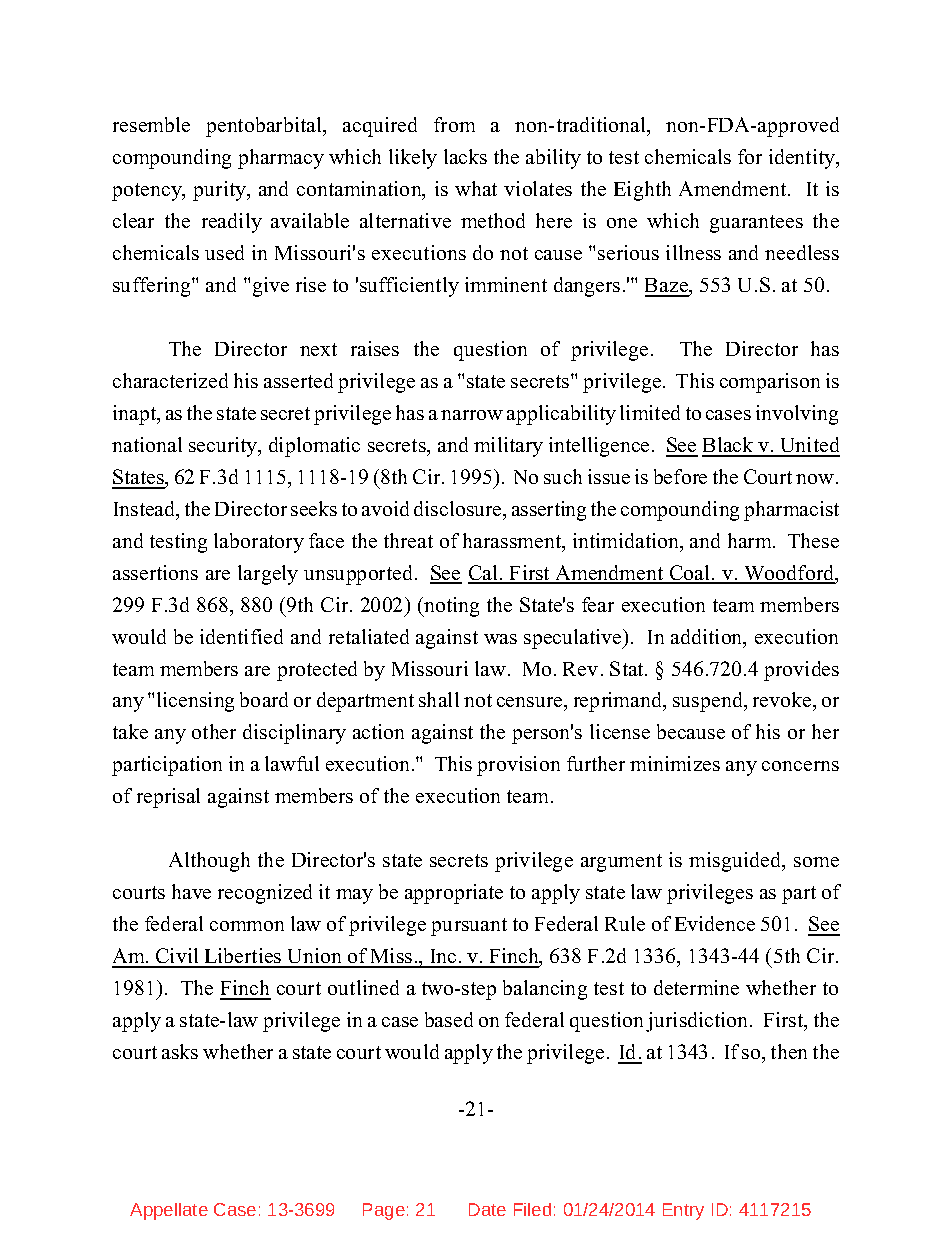  Describe the element at coordinates (465, 156) in the document. I see `lacks` at that location.
